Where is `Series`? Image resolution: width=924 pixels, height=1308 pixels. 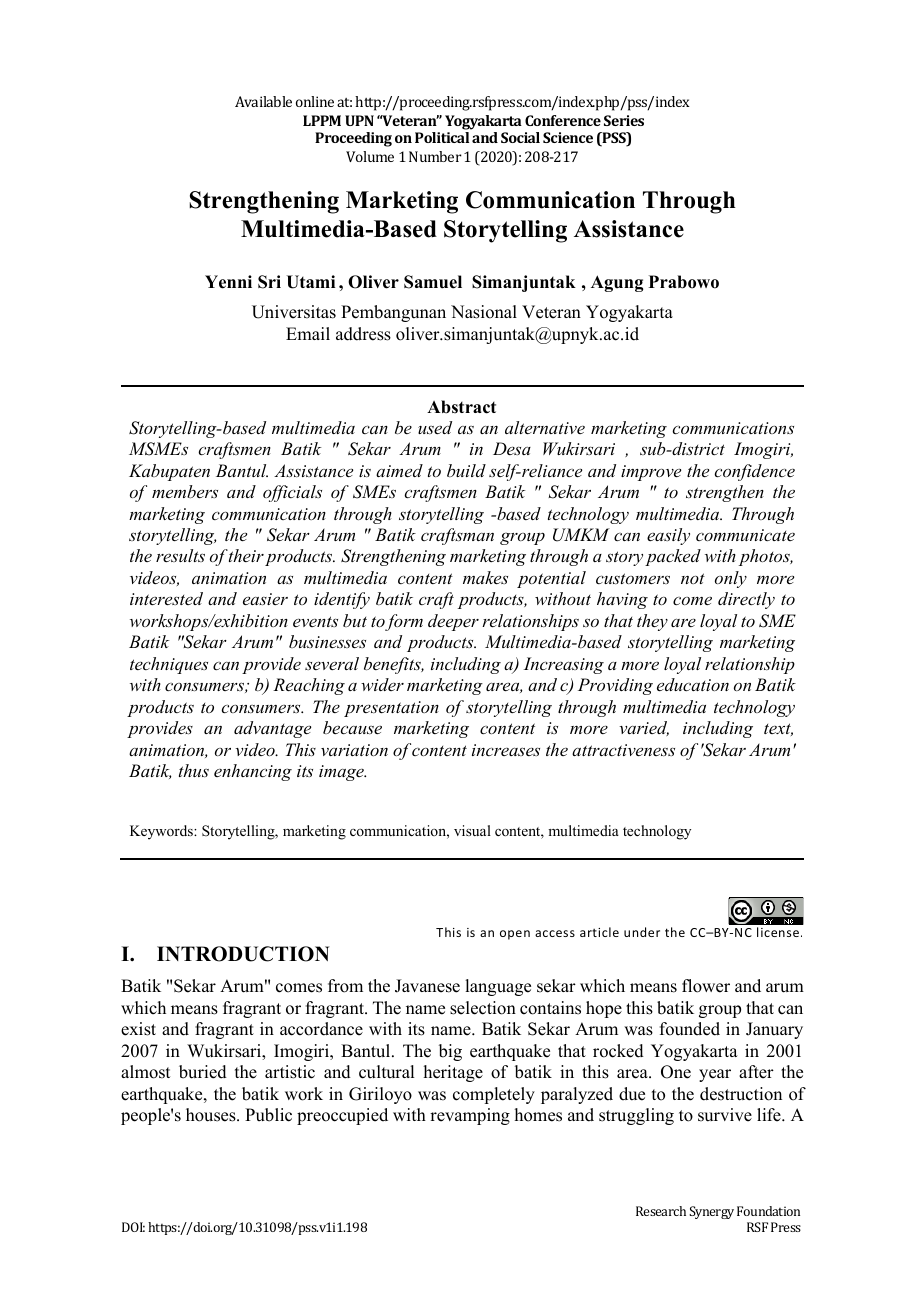 Series is located at coordinates (624, 120).
